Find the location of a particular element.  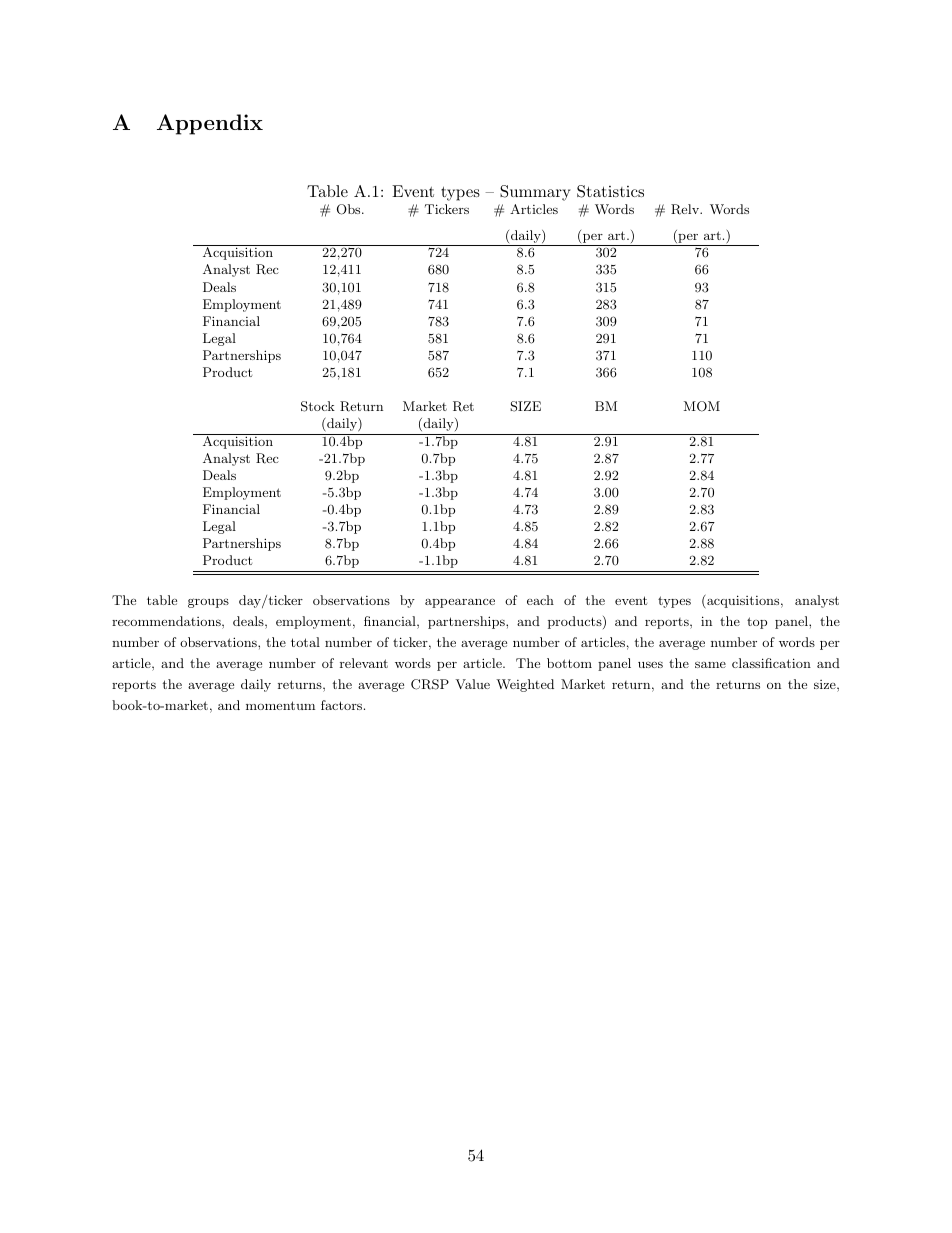

Appendix is located at coordinates (210, 124).
